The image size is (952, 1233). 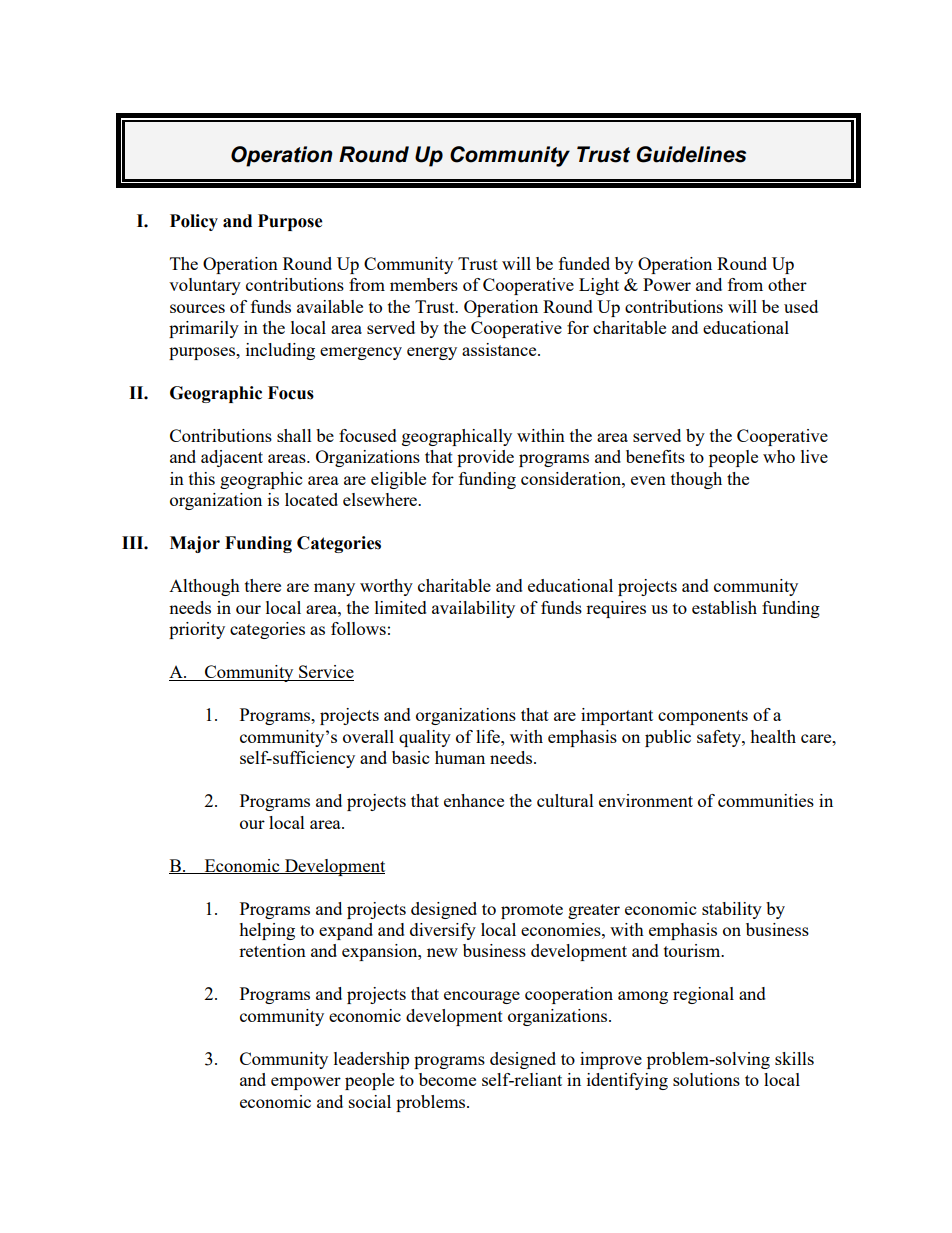 What do you see at coordinates (779, 456) in the document?
I see `who` at bounding box center [779, 456].
